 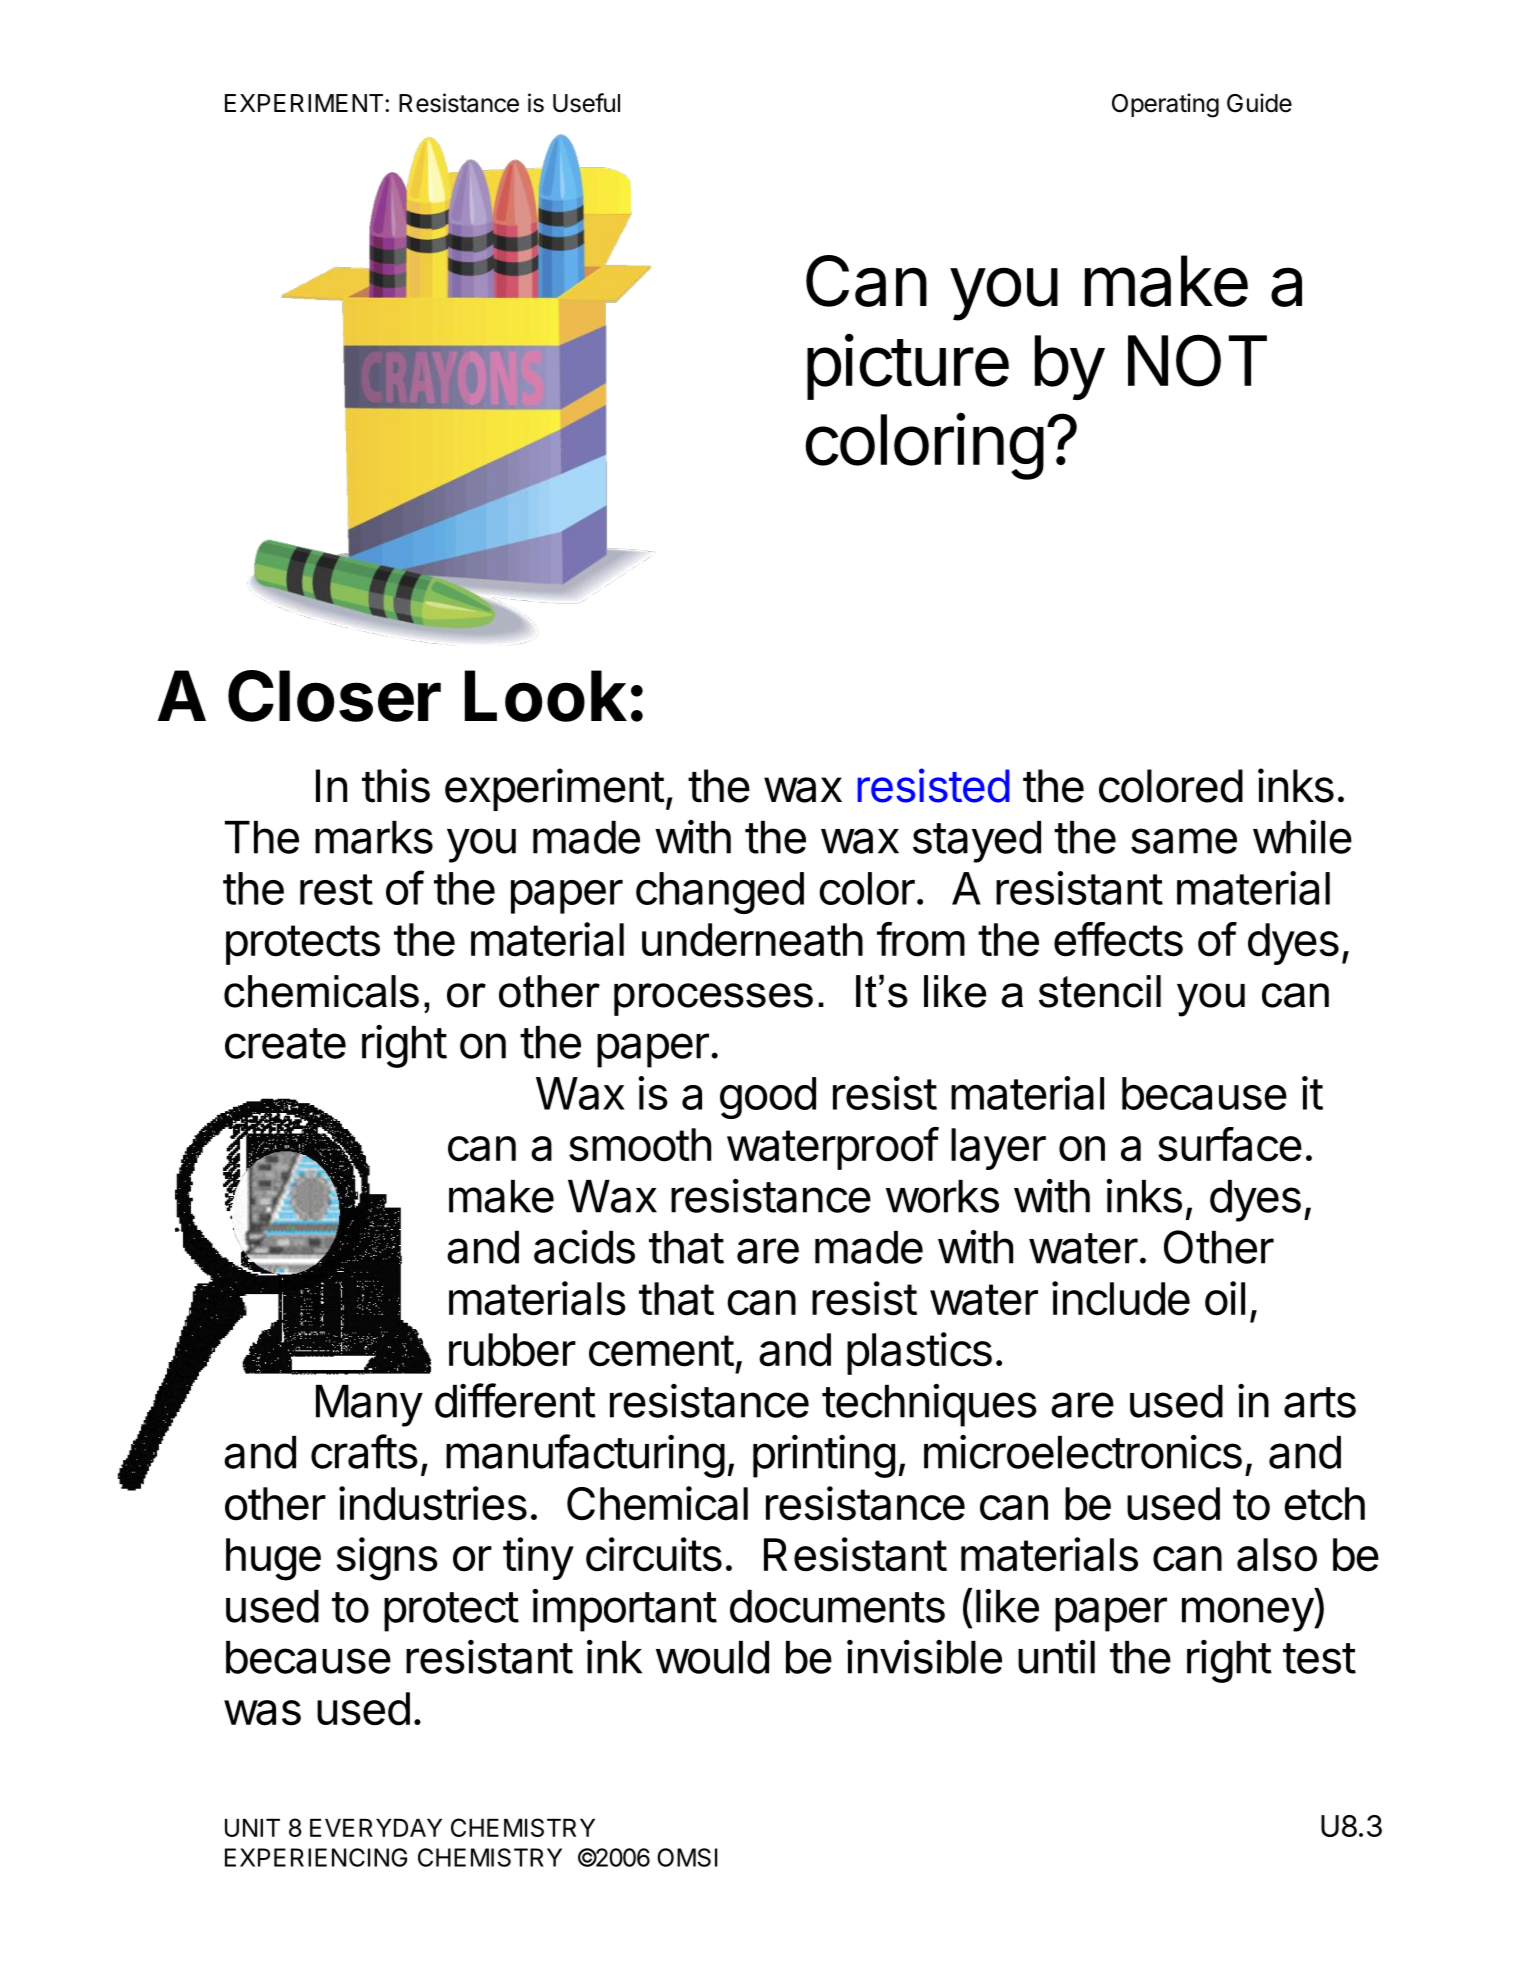 I want to click on EVERYDAY, so click(x=376, y=1828).
